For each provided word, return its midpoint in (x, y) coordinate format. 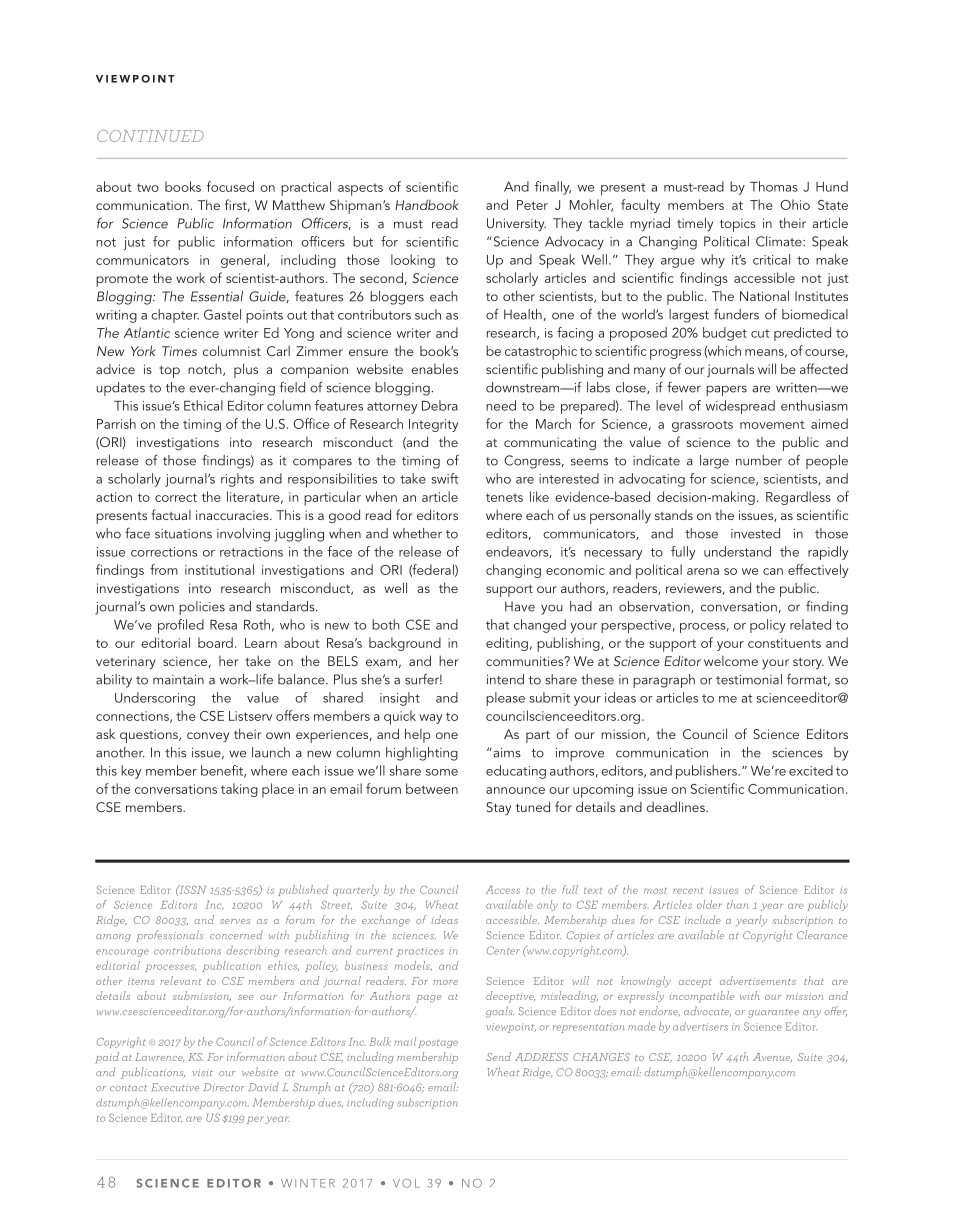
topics (738, 225)
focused (230, 186)
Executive (175, 1087)
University (516, 224)
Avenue (772, 1057)
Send (498, 1056)
